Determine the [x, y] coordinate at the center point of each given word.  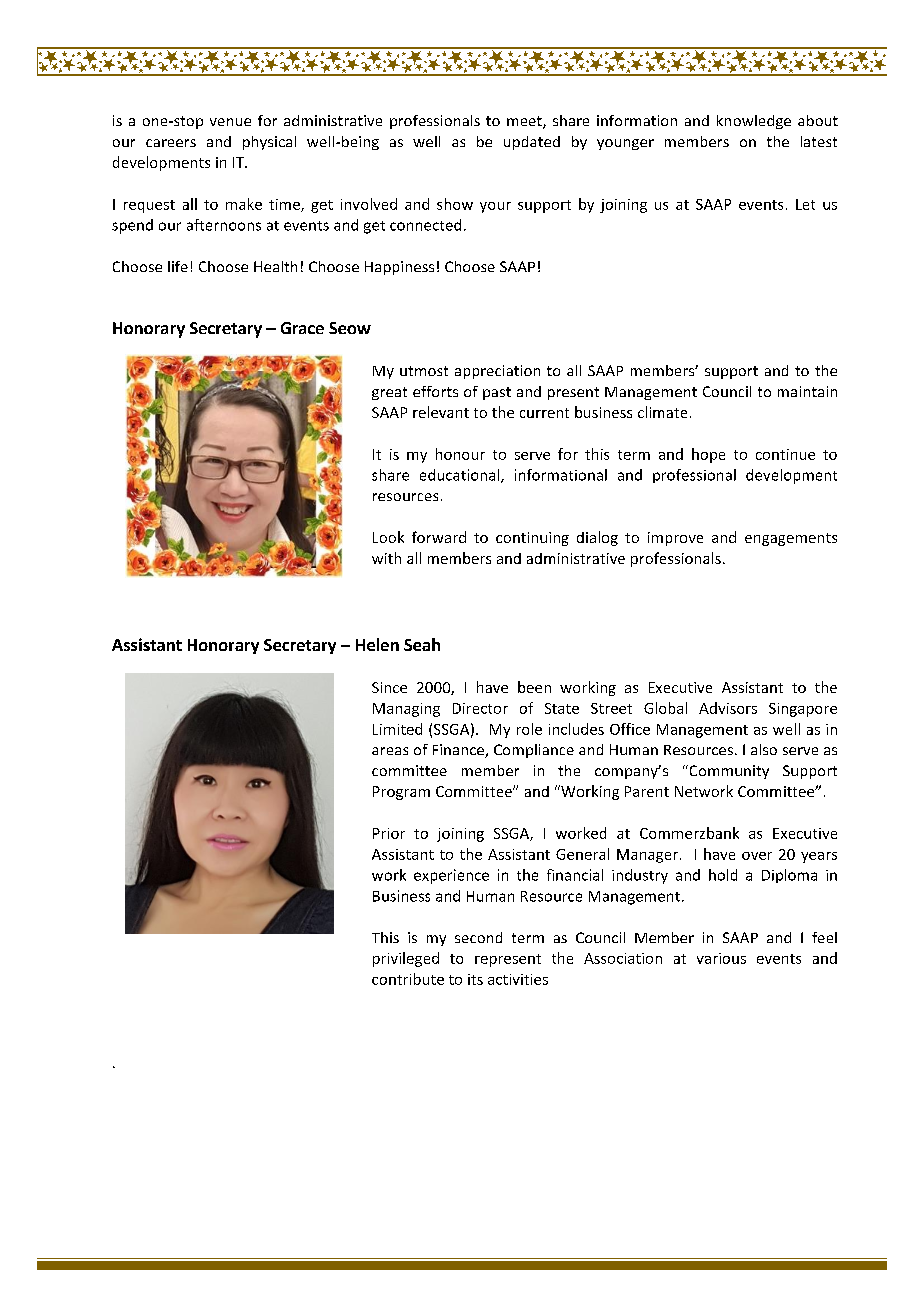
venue [230, 122]
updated [532, 143]
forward [439, 537]
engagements [791, 539]
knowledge [754, 122]
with [386, 558]
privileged [406, 959]
